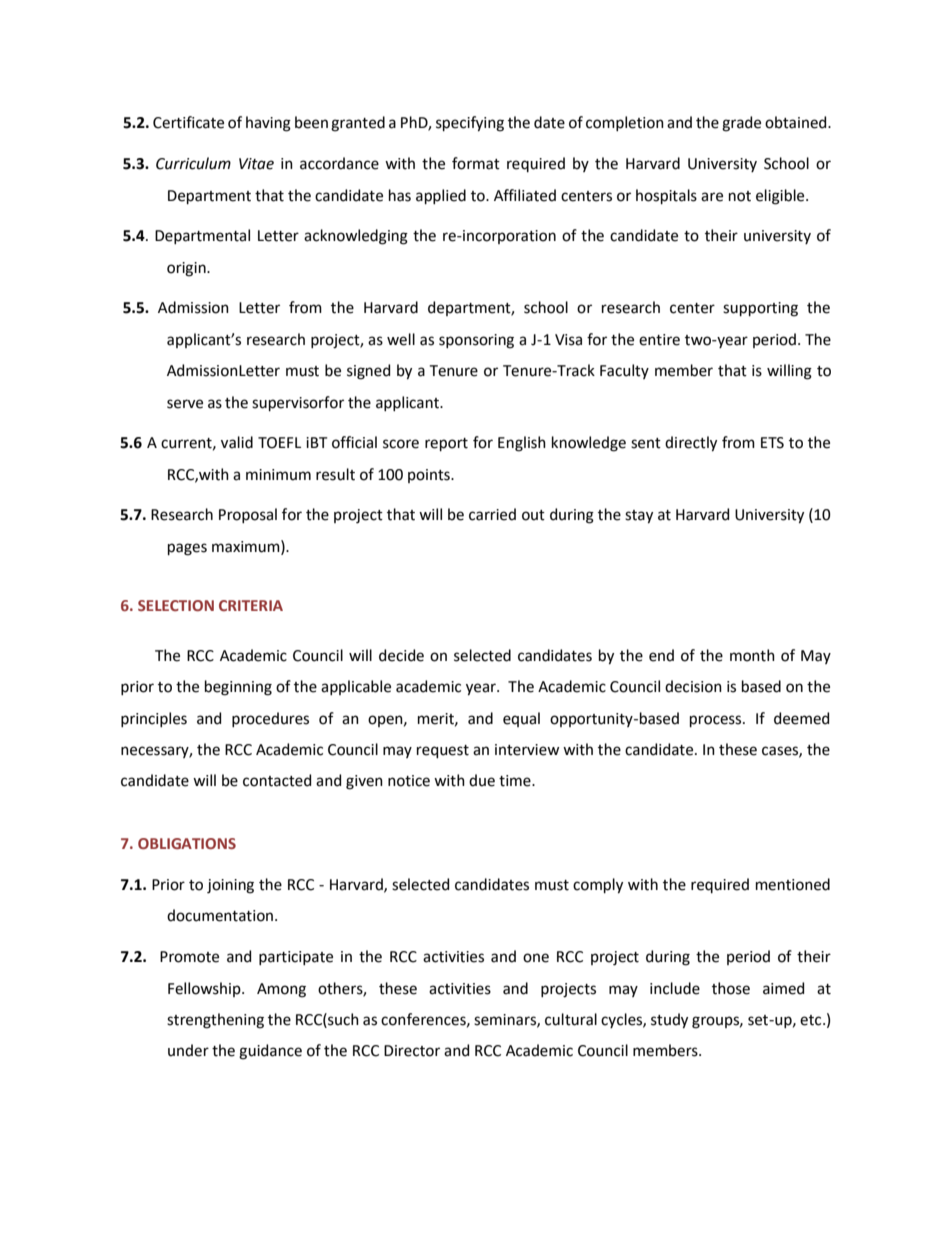  Describe the element at coordinates (215, 1021) in the page. I see `strengthening` at that location.
